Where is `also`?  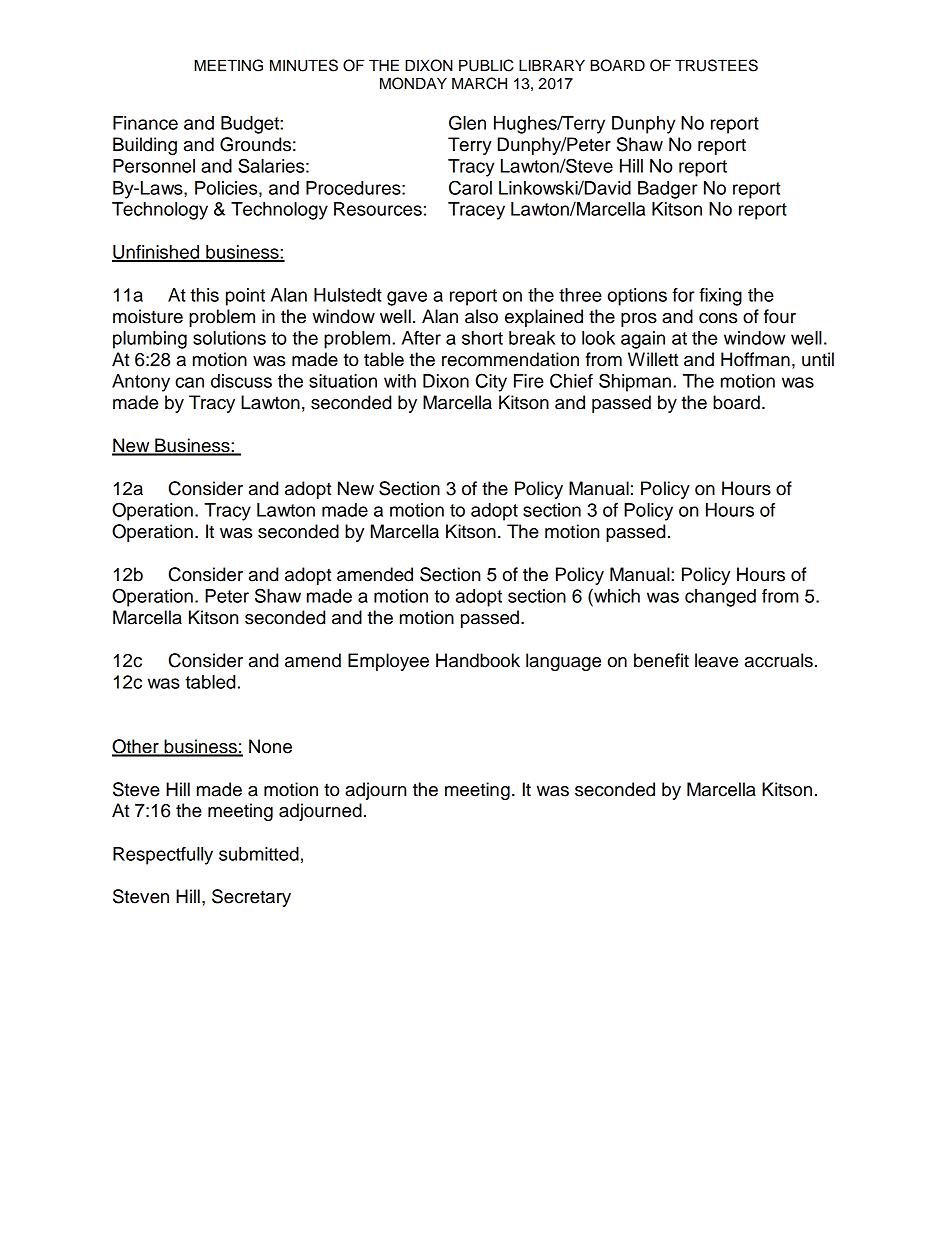
also is located at coordinates (481, 316).
